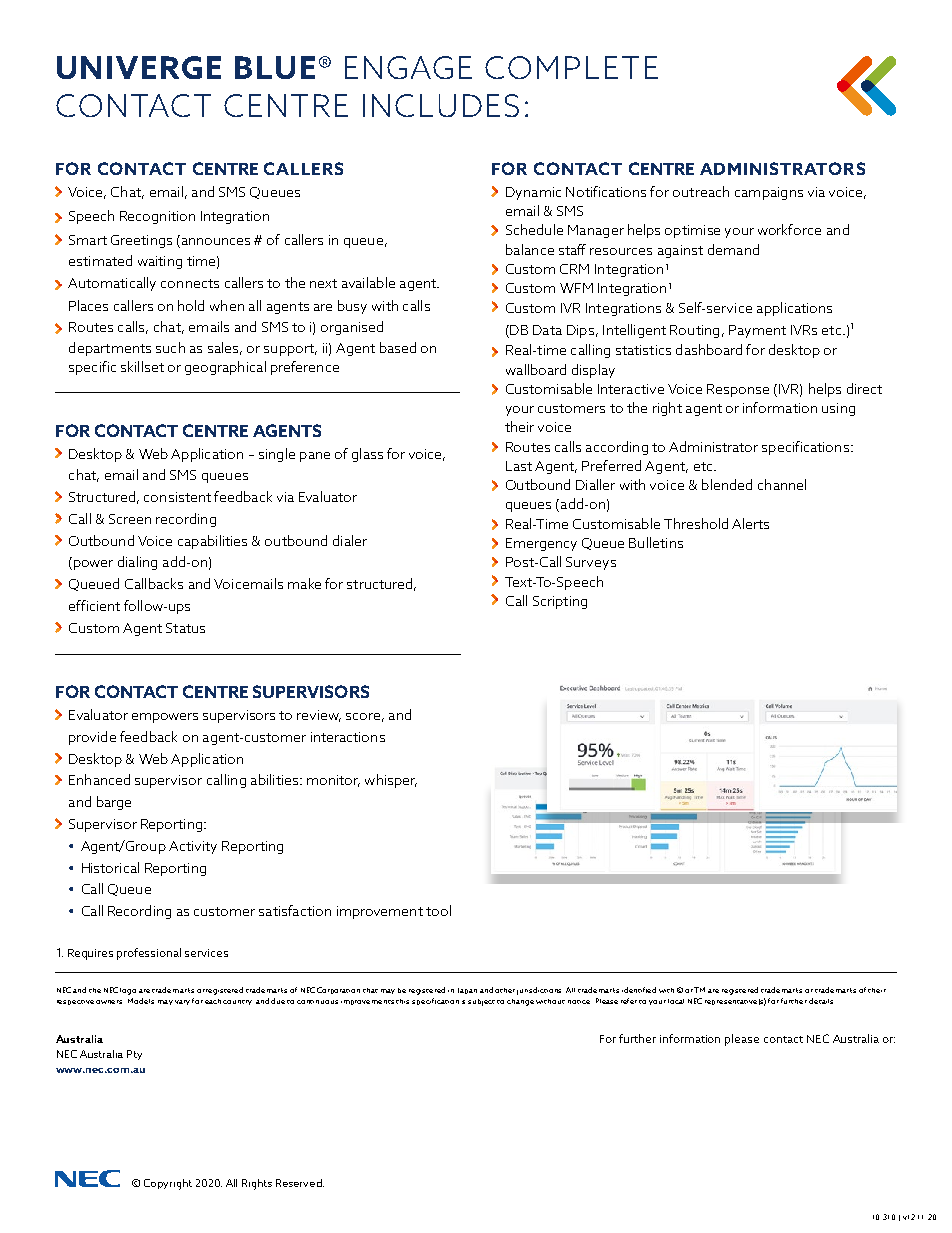 Image resolution: width=952 pixels, height=1233 pixels. Describe the element at coordinates (275, 67) in the document. I see `BLUE` at that location.
